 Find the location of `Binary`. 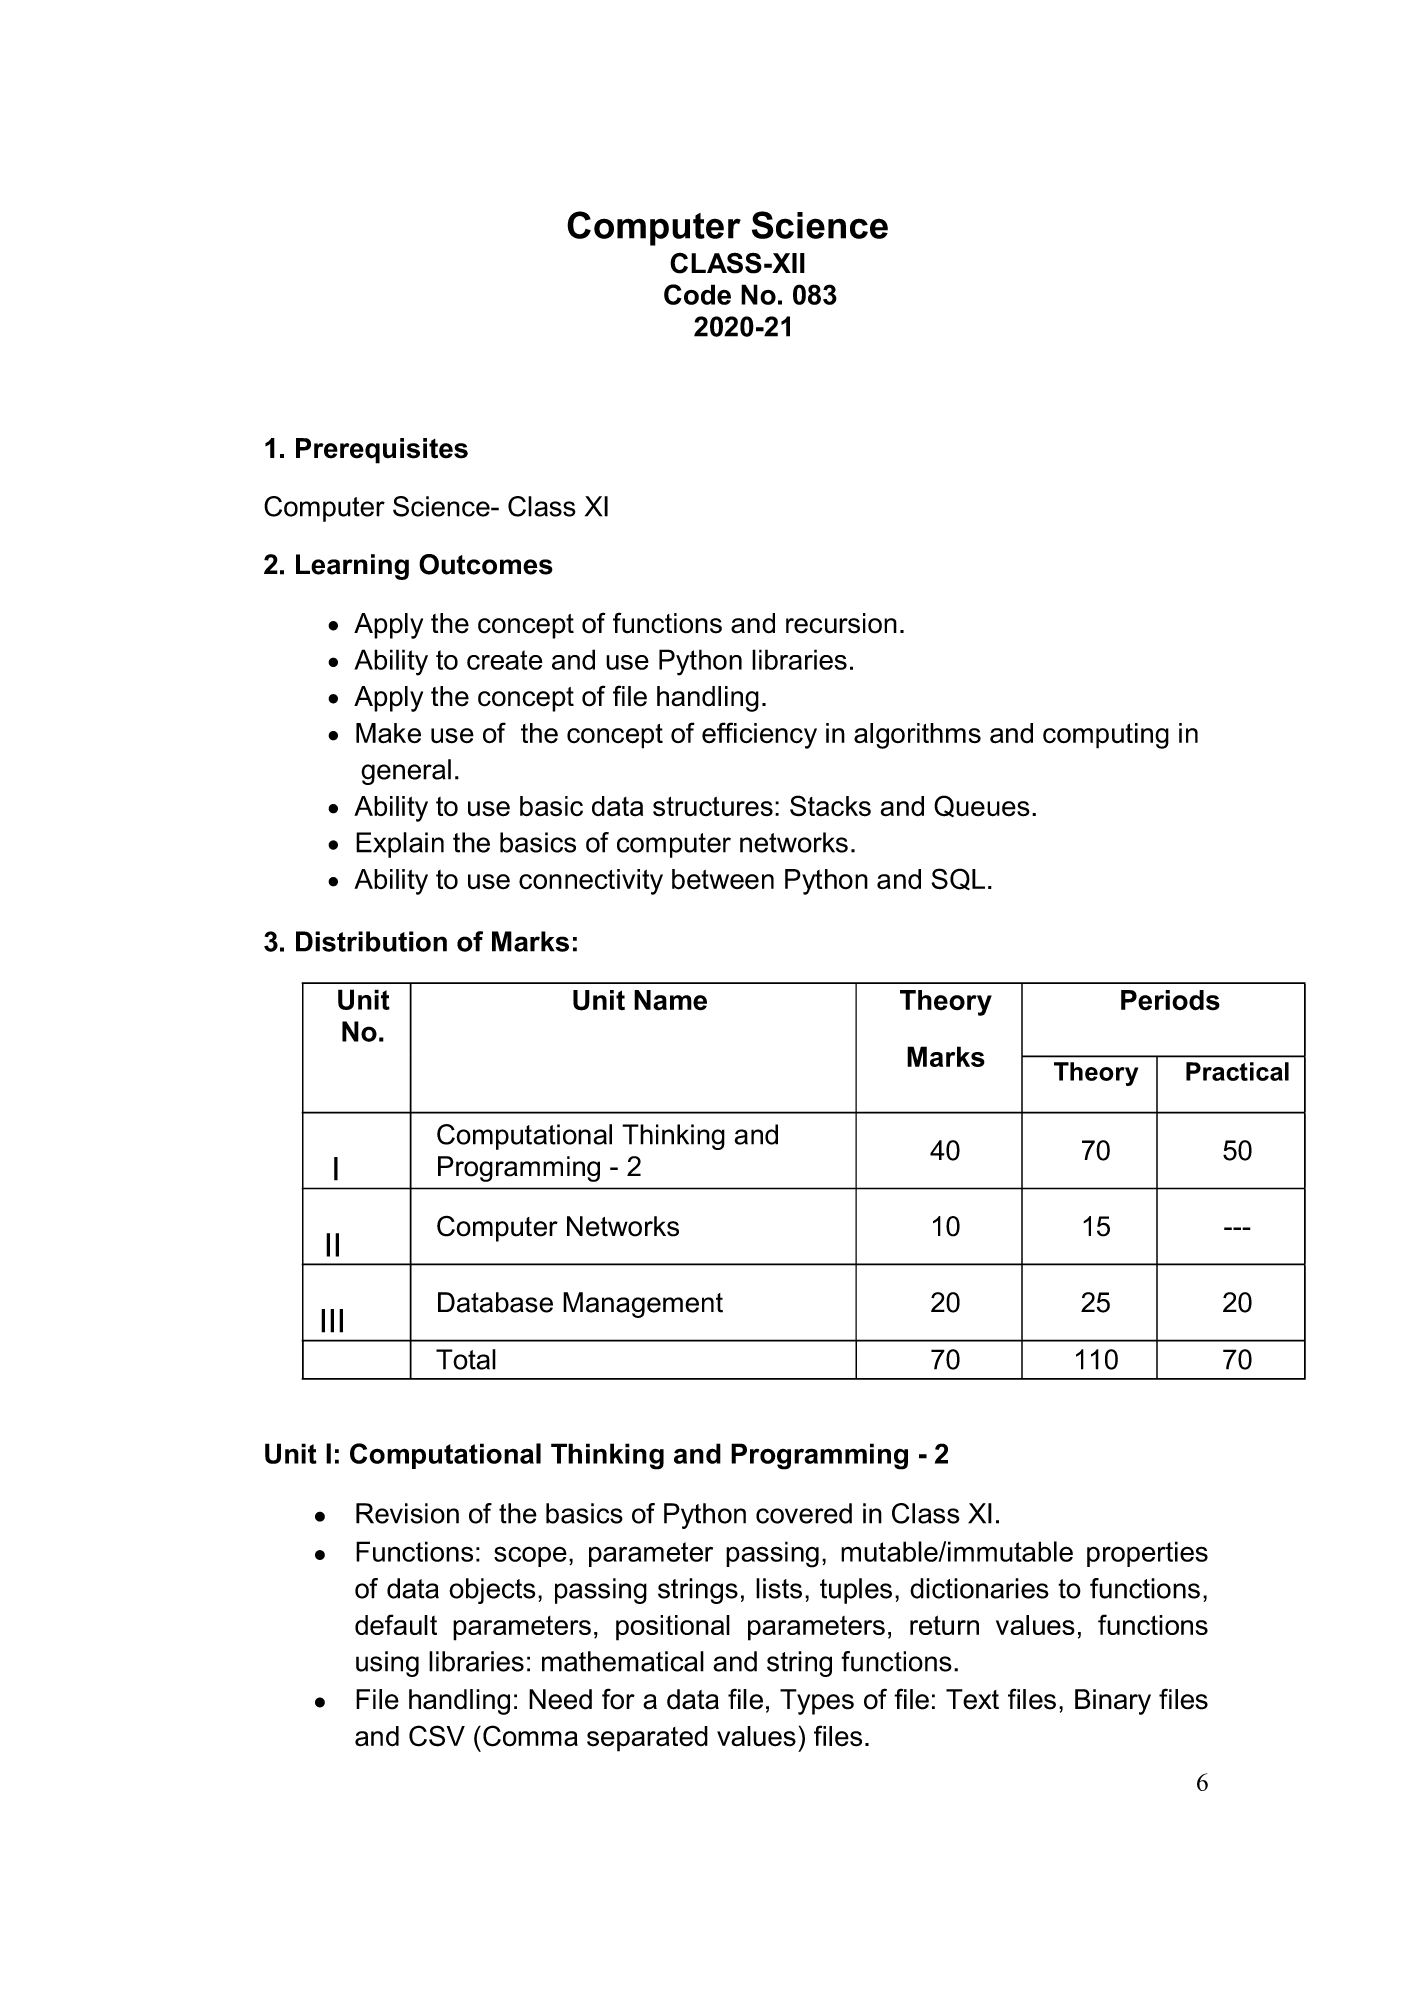

Binary is located at coordinates (1113, 1702).
